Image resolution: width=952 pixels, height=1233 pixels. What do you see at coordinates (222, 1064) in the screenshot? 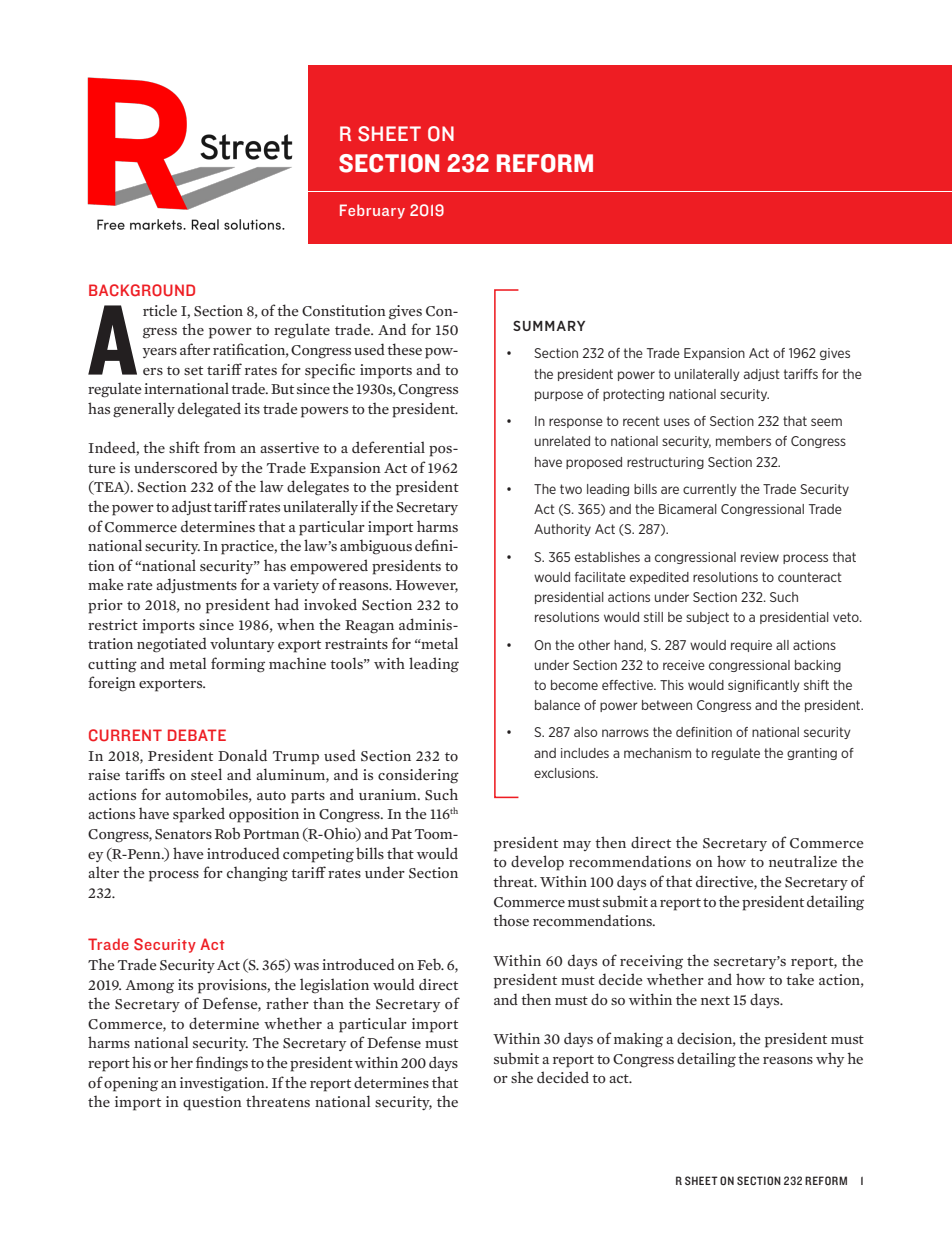
I see `findings` at bounding box center [222, 1064].
